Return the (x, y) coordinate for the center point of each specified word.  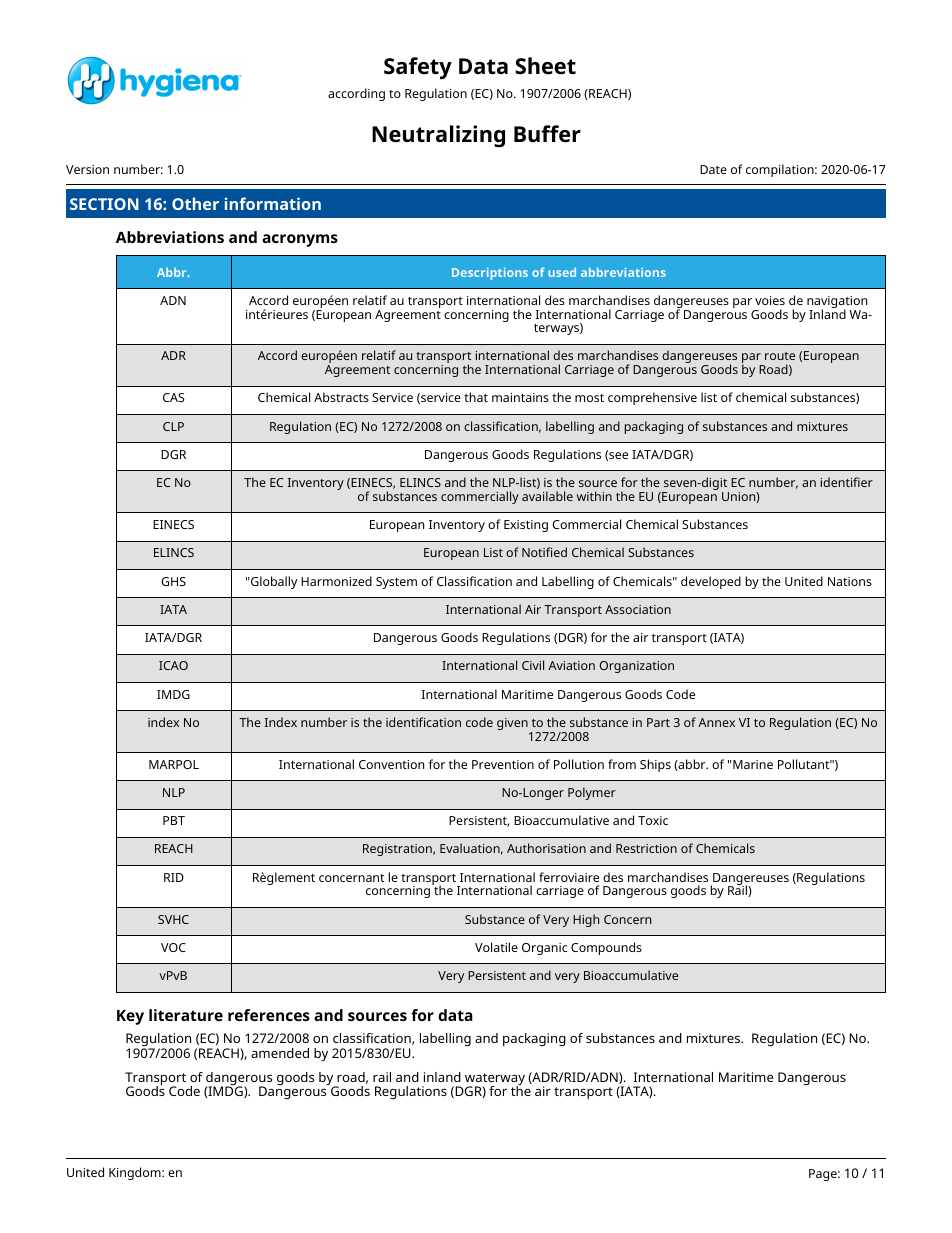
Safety (418, 68)
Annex (716, 722)
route (780, 356)
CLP (173, 426)
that (476, 397)
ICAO (173, 665)
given (512, 724)
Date (713, 169)
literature (186, 1015)
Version (87, 169)
